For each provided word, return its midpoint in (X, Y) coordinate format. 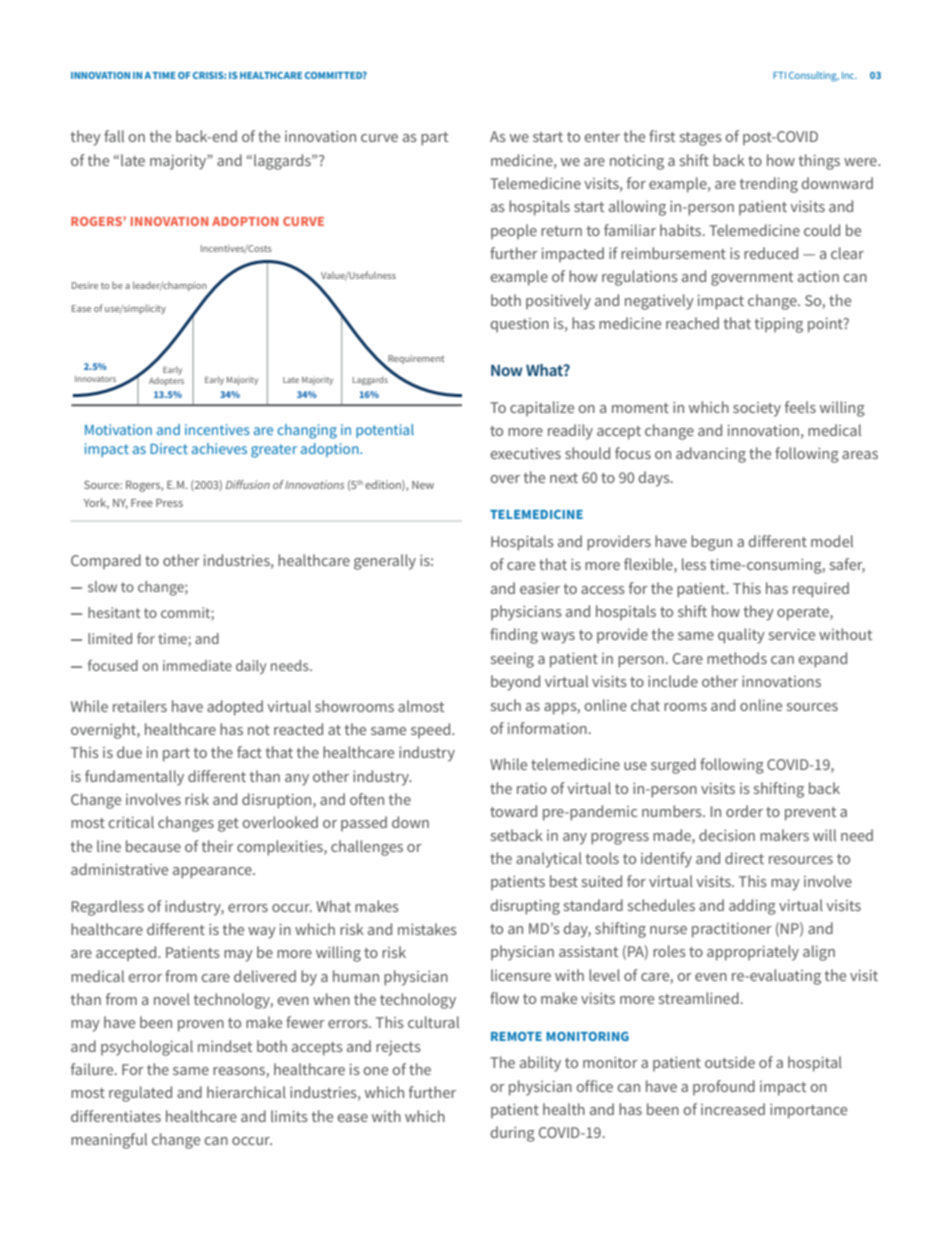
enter (602, 137)
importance (808, 1111)
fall (114, 136)
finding (514, 636)
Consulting (814, 76)
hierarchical (246, 1092)
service (792, 634)
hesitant (114, 612)
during (512, 1134)
